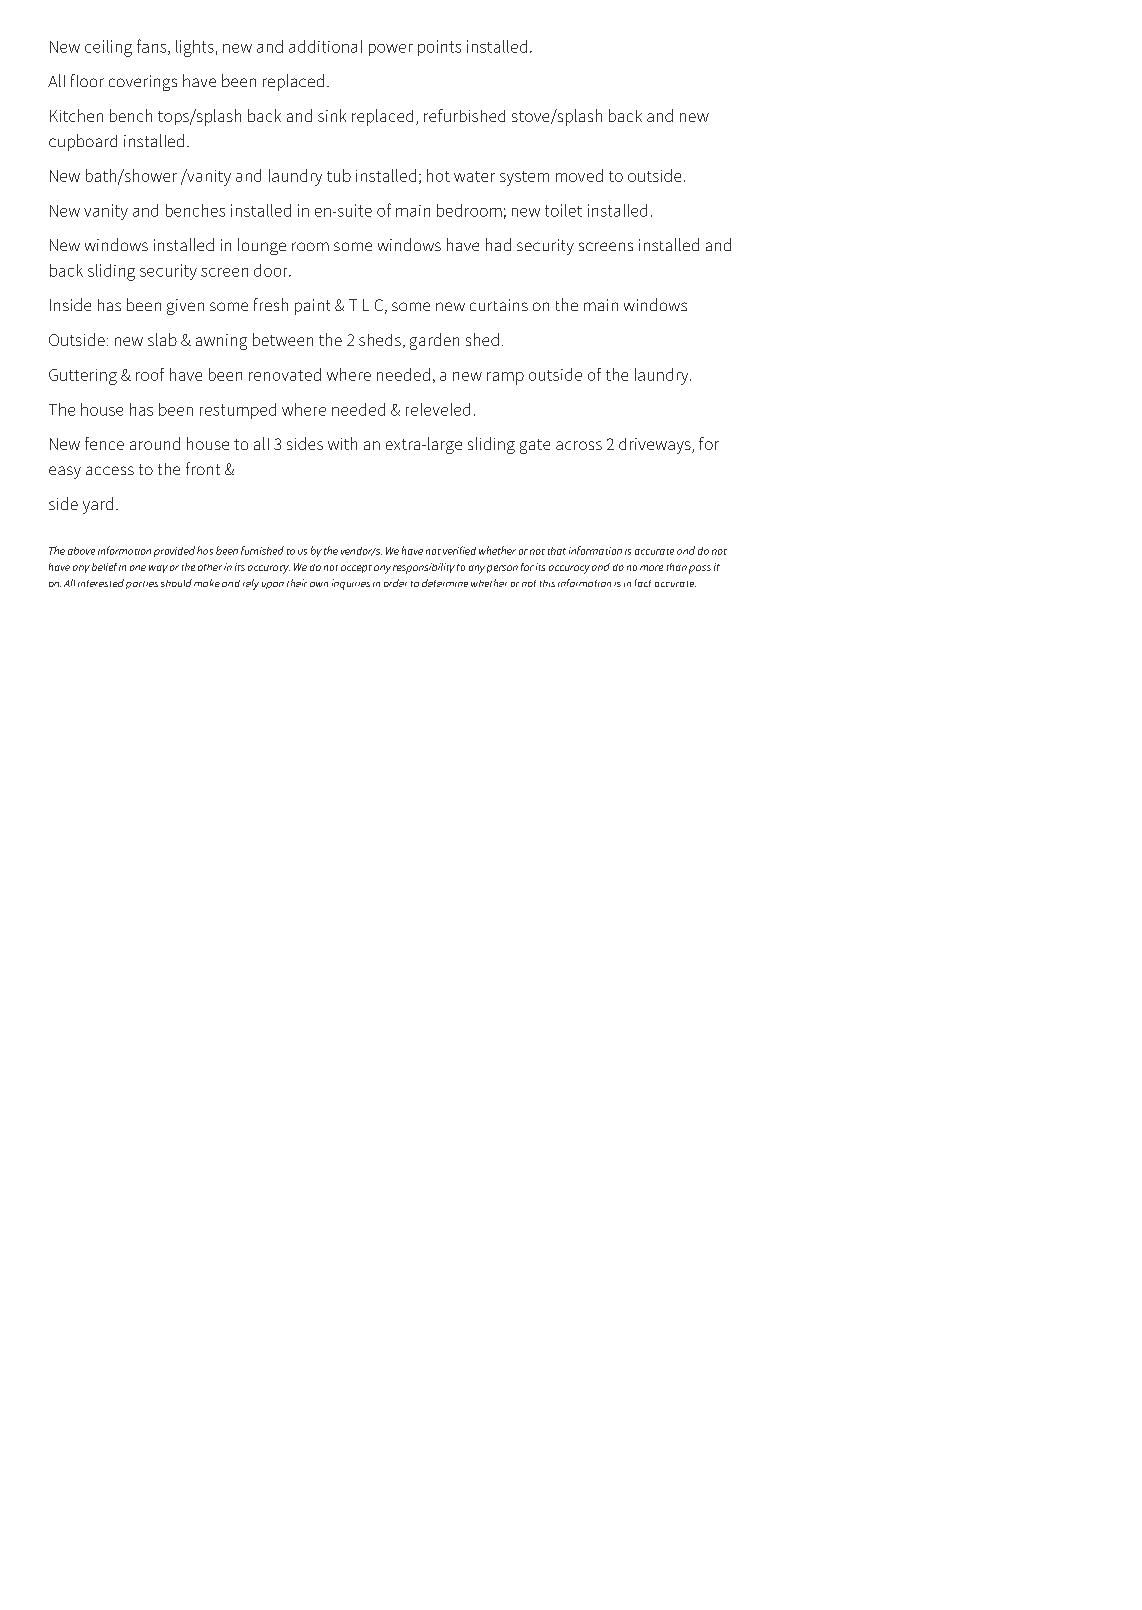 The width and height of the screenshot is (1142, 1610). I want to click on power, so click(391, 50).
